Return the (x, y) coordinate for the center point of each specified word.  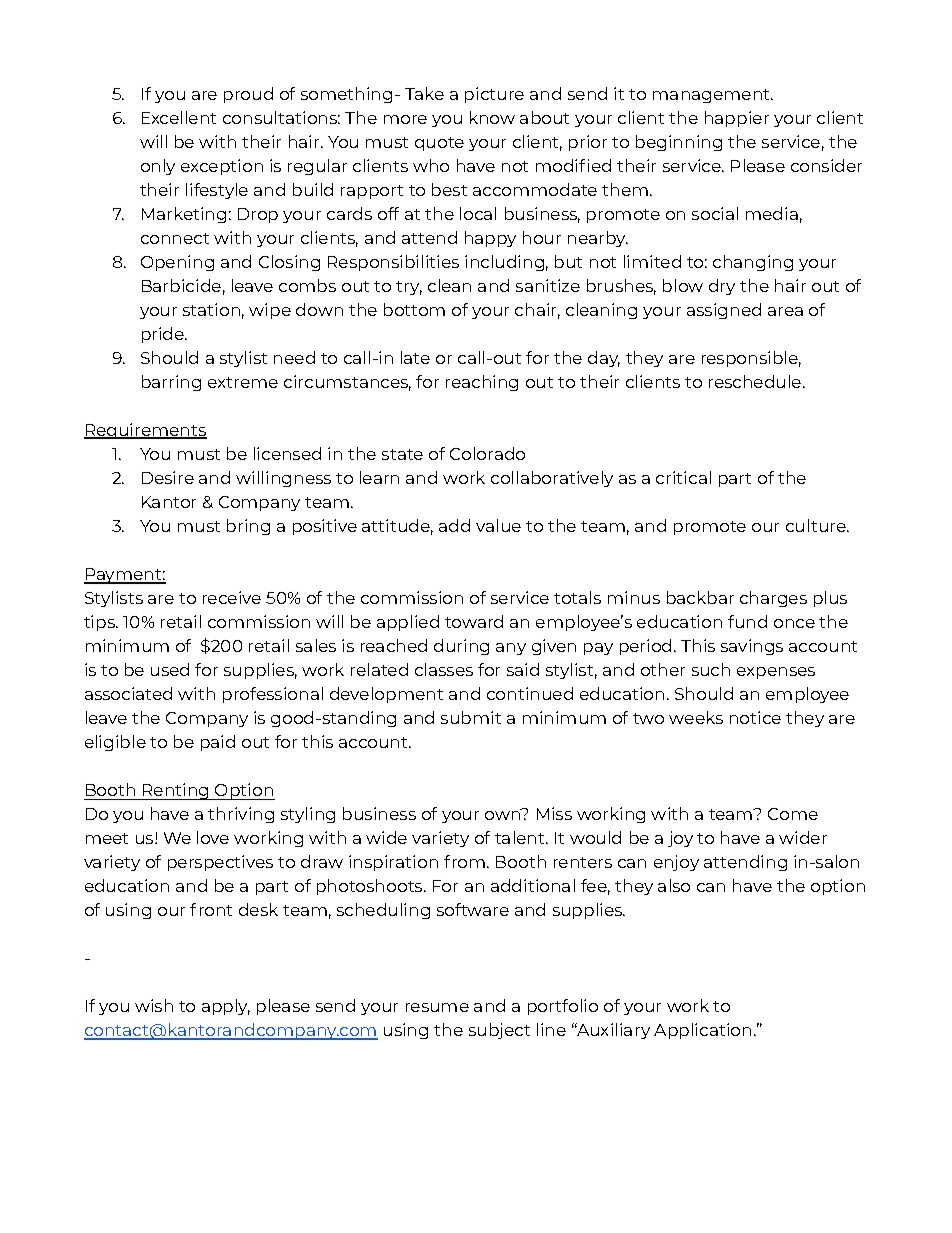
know (492, 117)
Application (702, 1031)
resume (437, 1007)
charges (773, 599)
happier (737, 119)
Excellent (179, 117)
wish (154, 1005)
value (498, 525)
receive (232, 597)
